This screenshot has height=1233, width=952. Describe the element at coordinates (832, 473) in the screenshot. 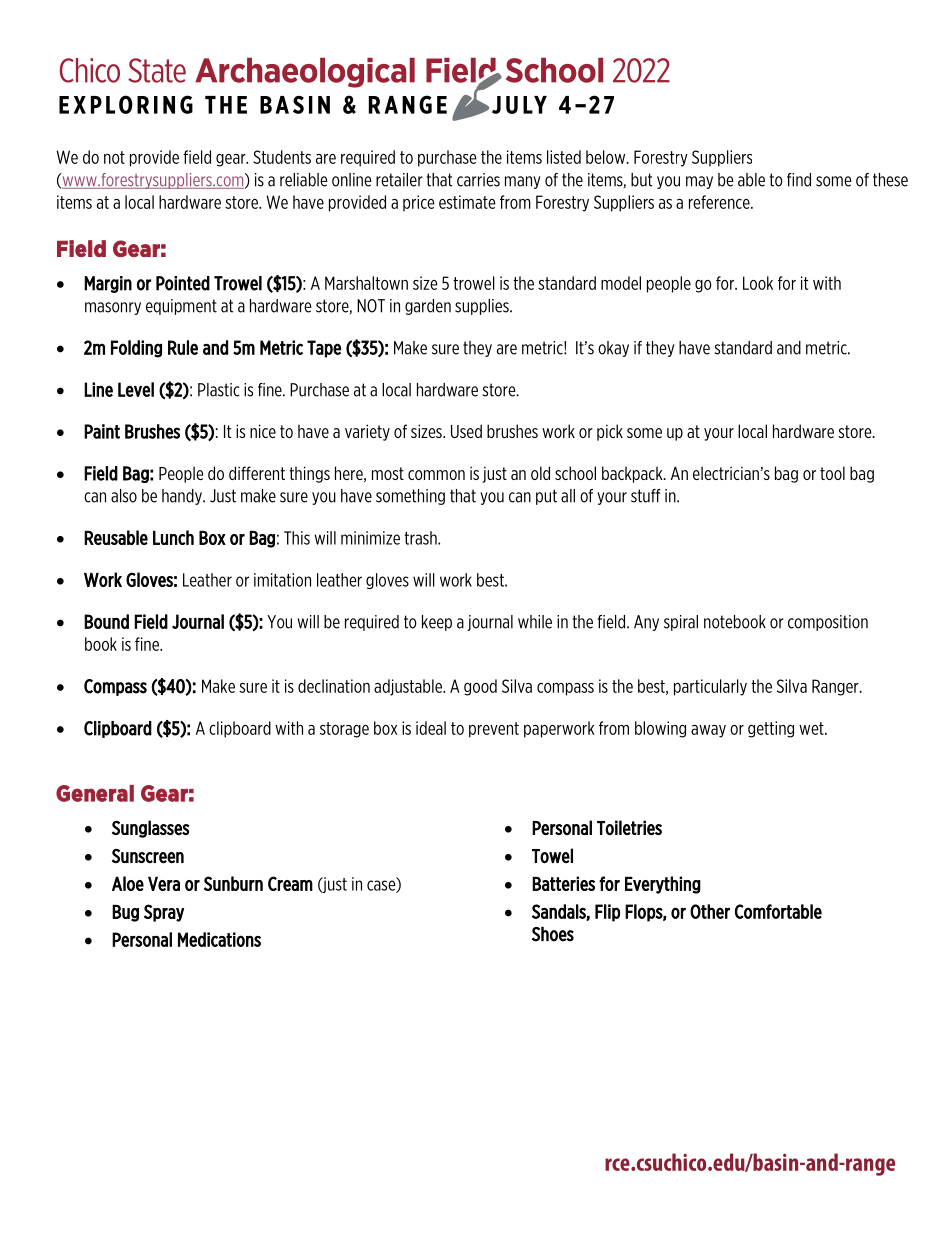

I see `tool` at that location.
